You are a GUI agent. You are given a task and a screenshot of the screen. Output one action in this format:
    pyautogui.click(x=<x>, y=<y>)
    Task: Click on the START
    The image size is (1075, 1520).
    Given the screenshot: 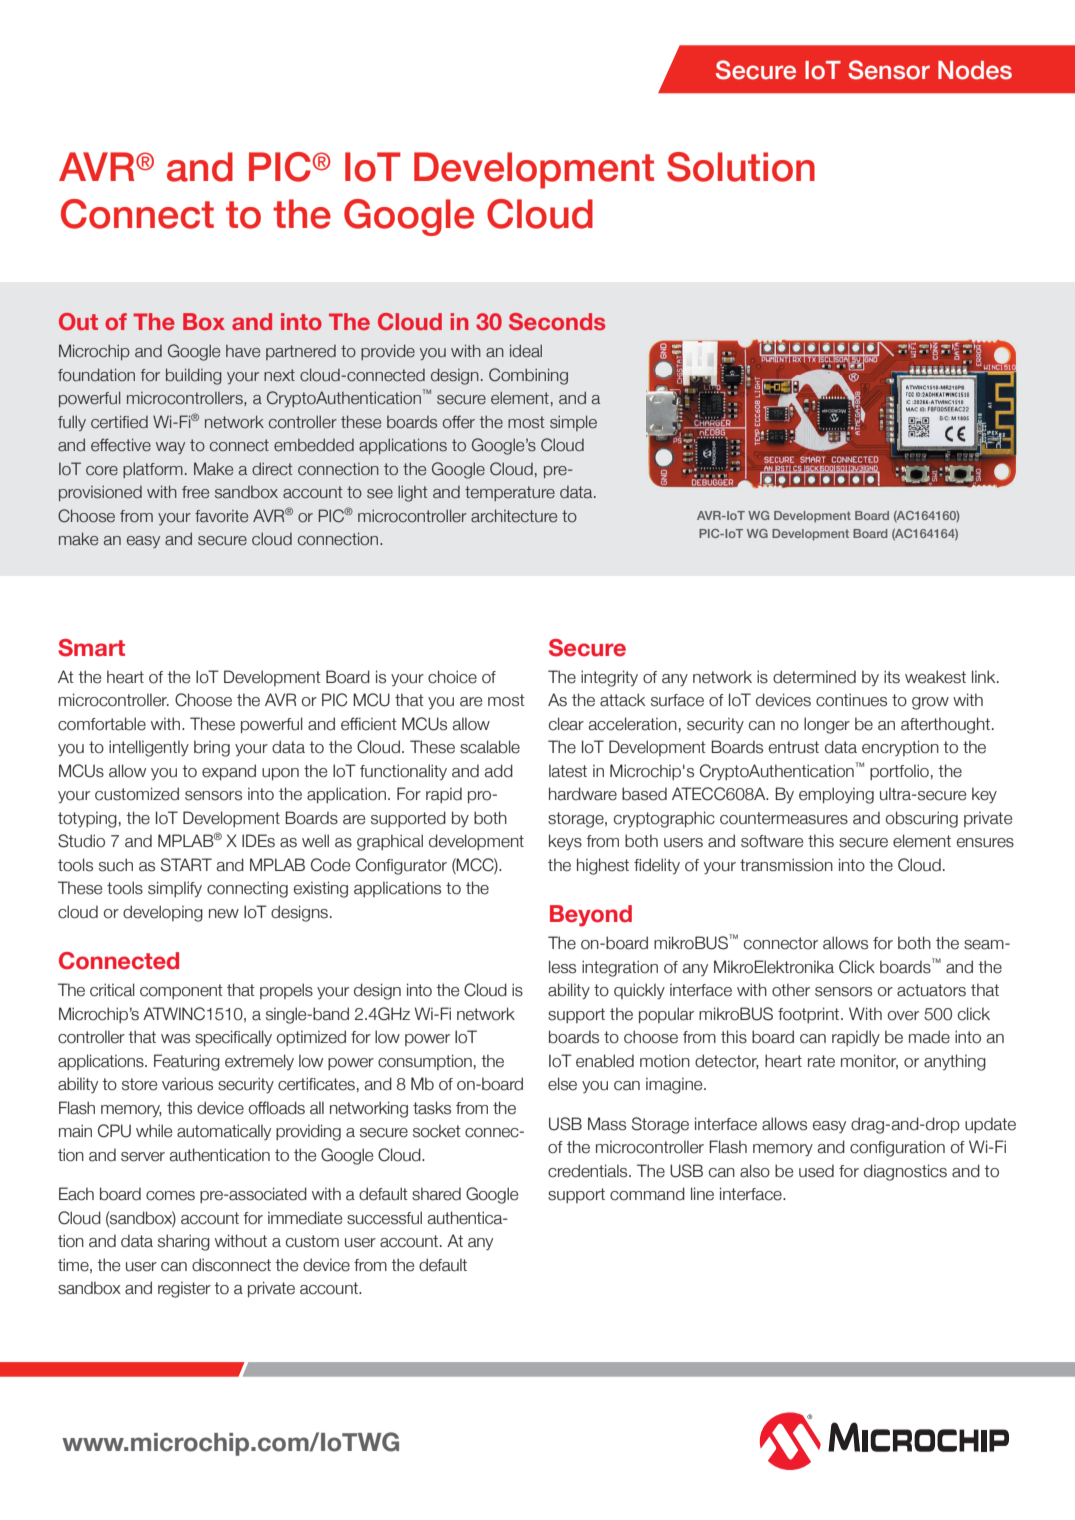 What is the action you would take?
    pyautogui.click(x=186, y=865)
